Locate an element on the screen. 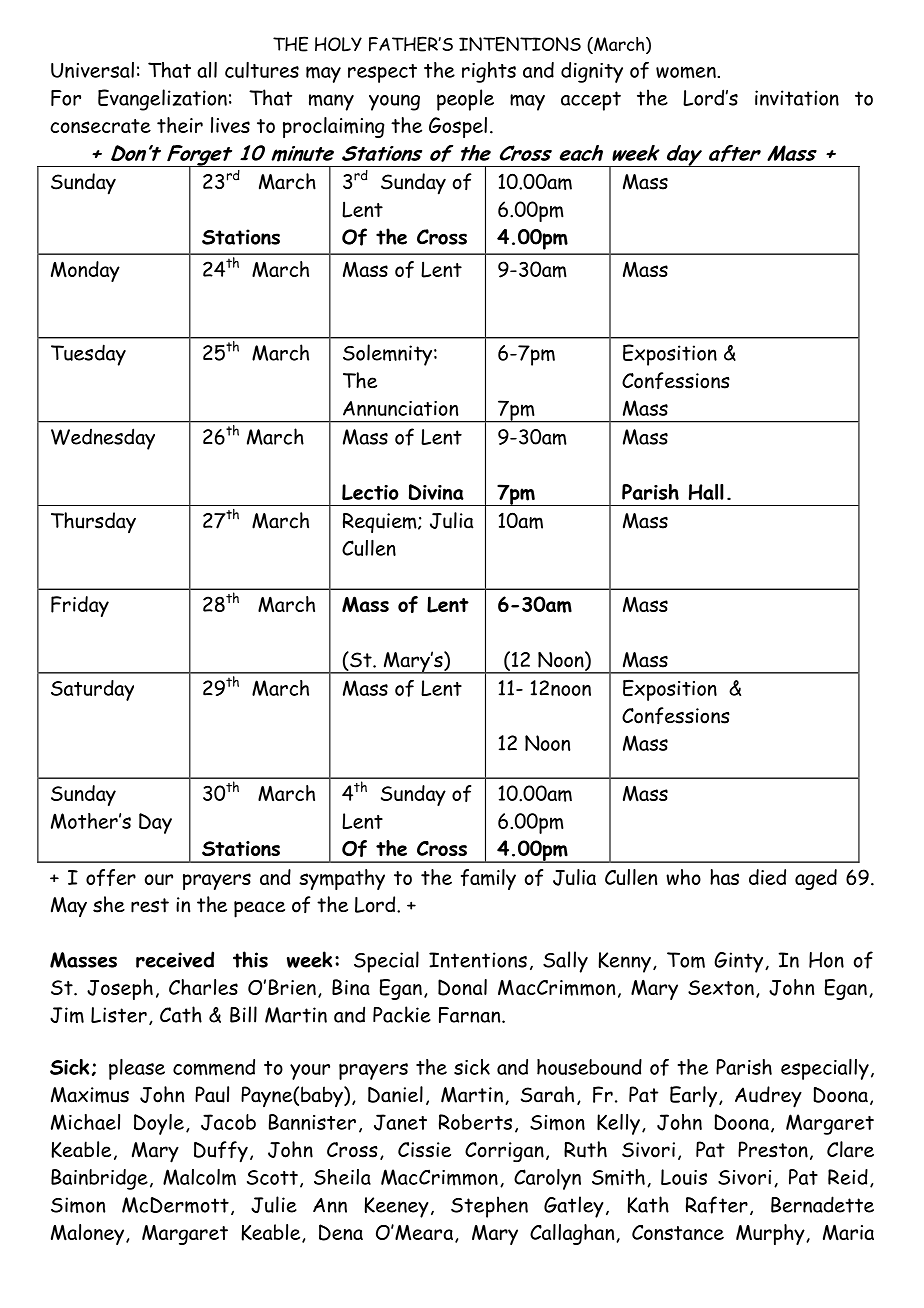  people is located at coordinates (465, 100).
